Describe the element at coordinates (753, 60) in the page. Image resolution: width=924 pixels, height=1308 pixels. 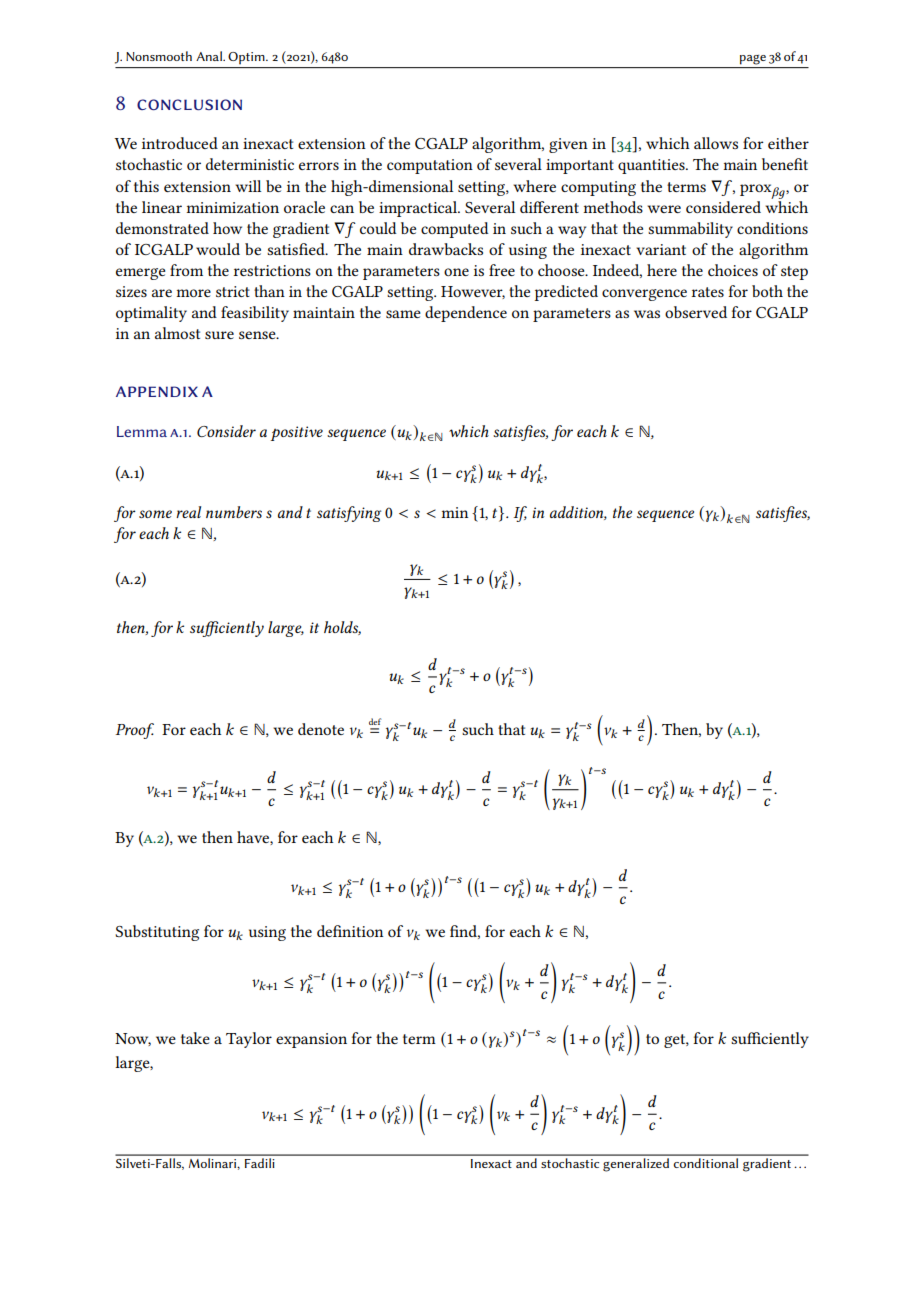
I see `page` at that location.
